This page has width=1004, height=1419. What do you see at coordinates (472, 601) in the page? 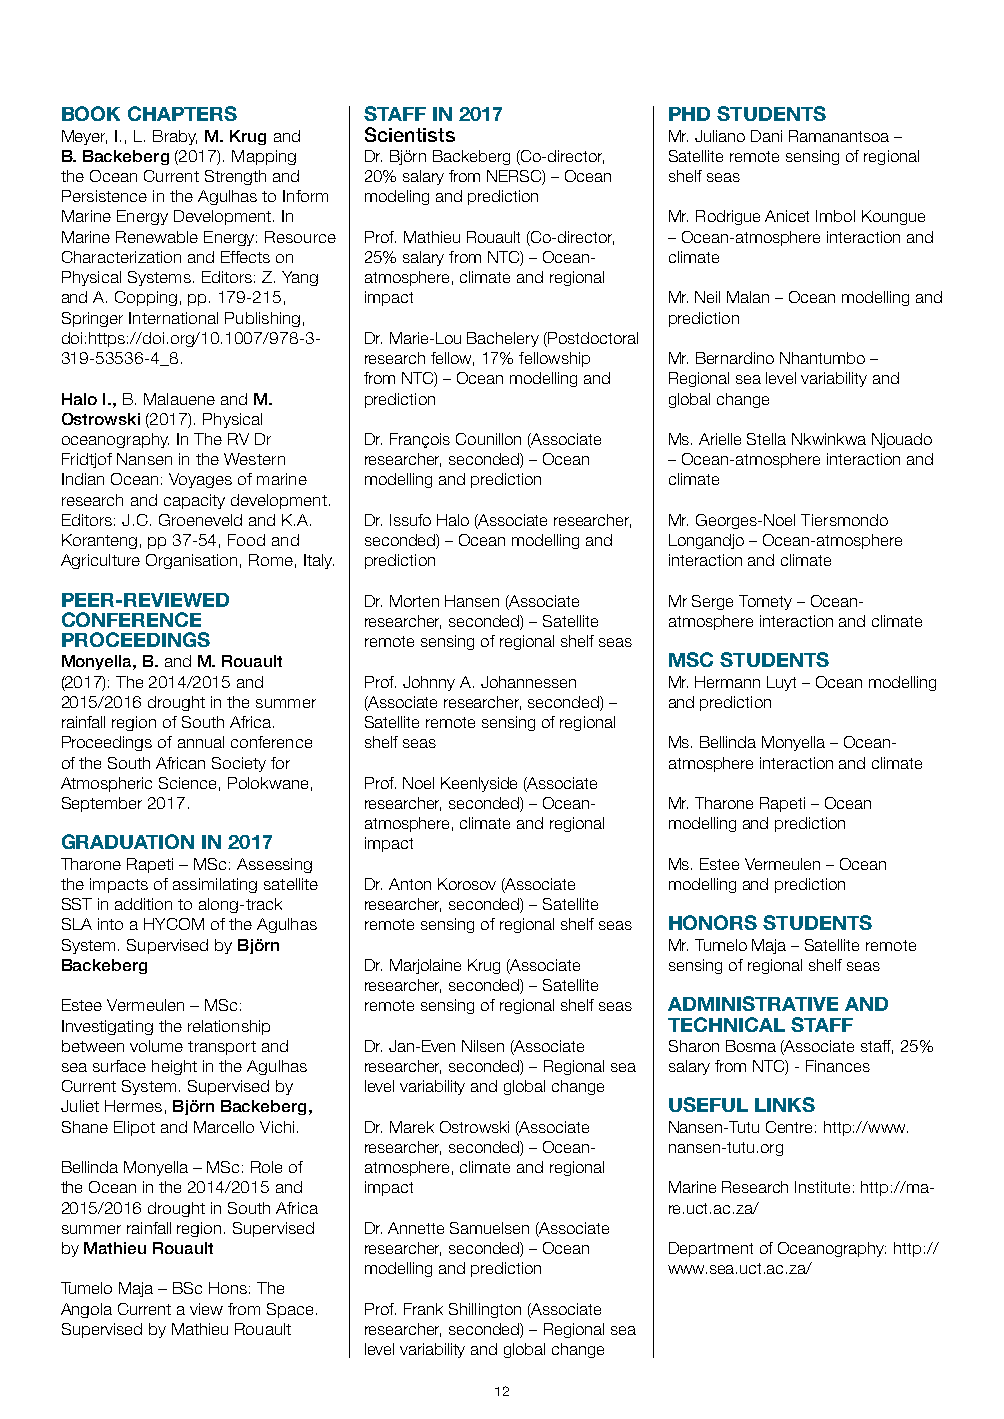
I see `Hansen` at bounding box center [472, 601].
